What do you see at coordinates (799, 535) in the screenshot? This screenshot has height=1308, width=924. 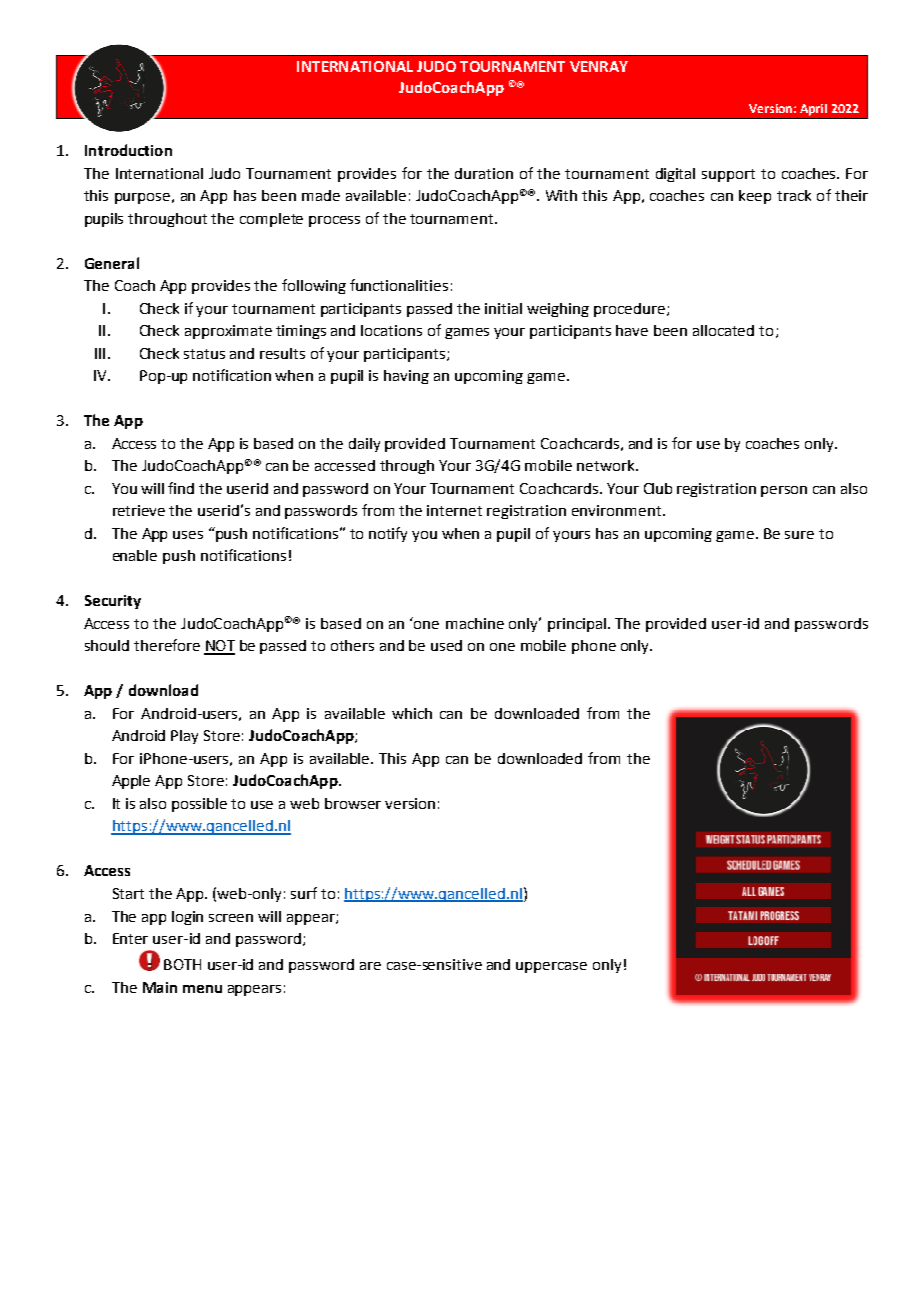 I see `sure` at bounding box center [799, 535].
